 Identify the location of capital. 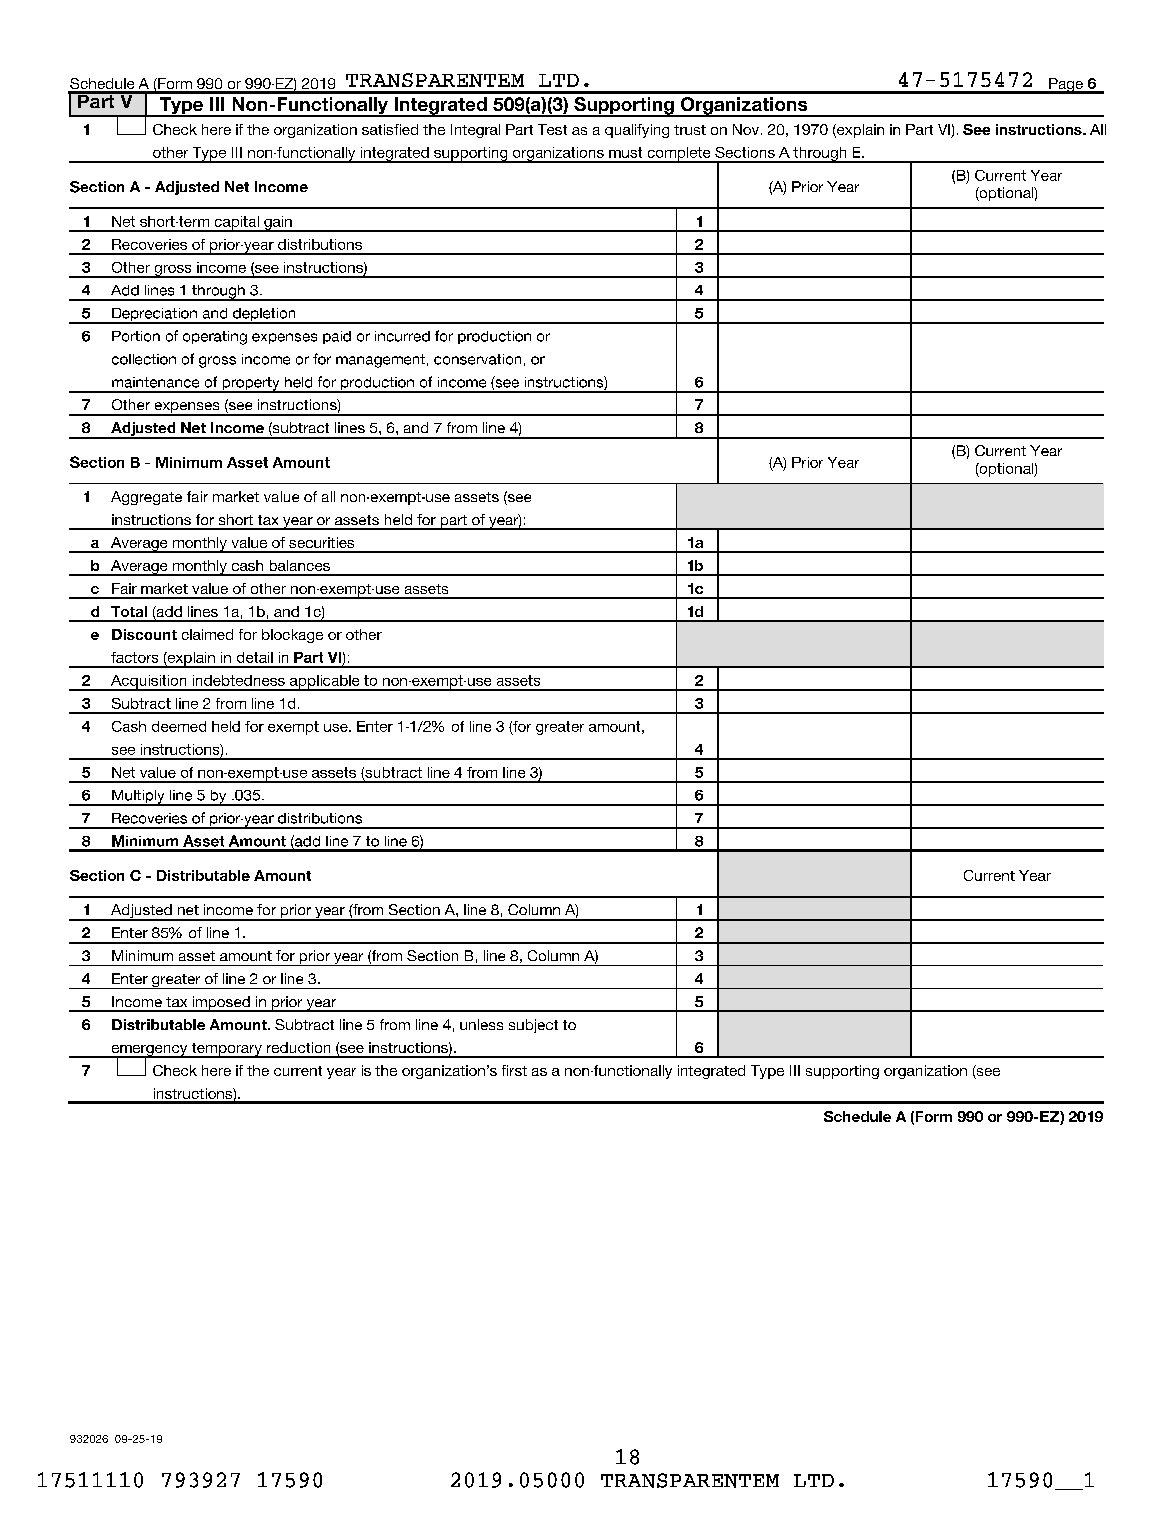
(236, 224).
